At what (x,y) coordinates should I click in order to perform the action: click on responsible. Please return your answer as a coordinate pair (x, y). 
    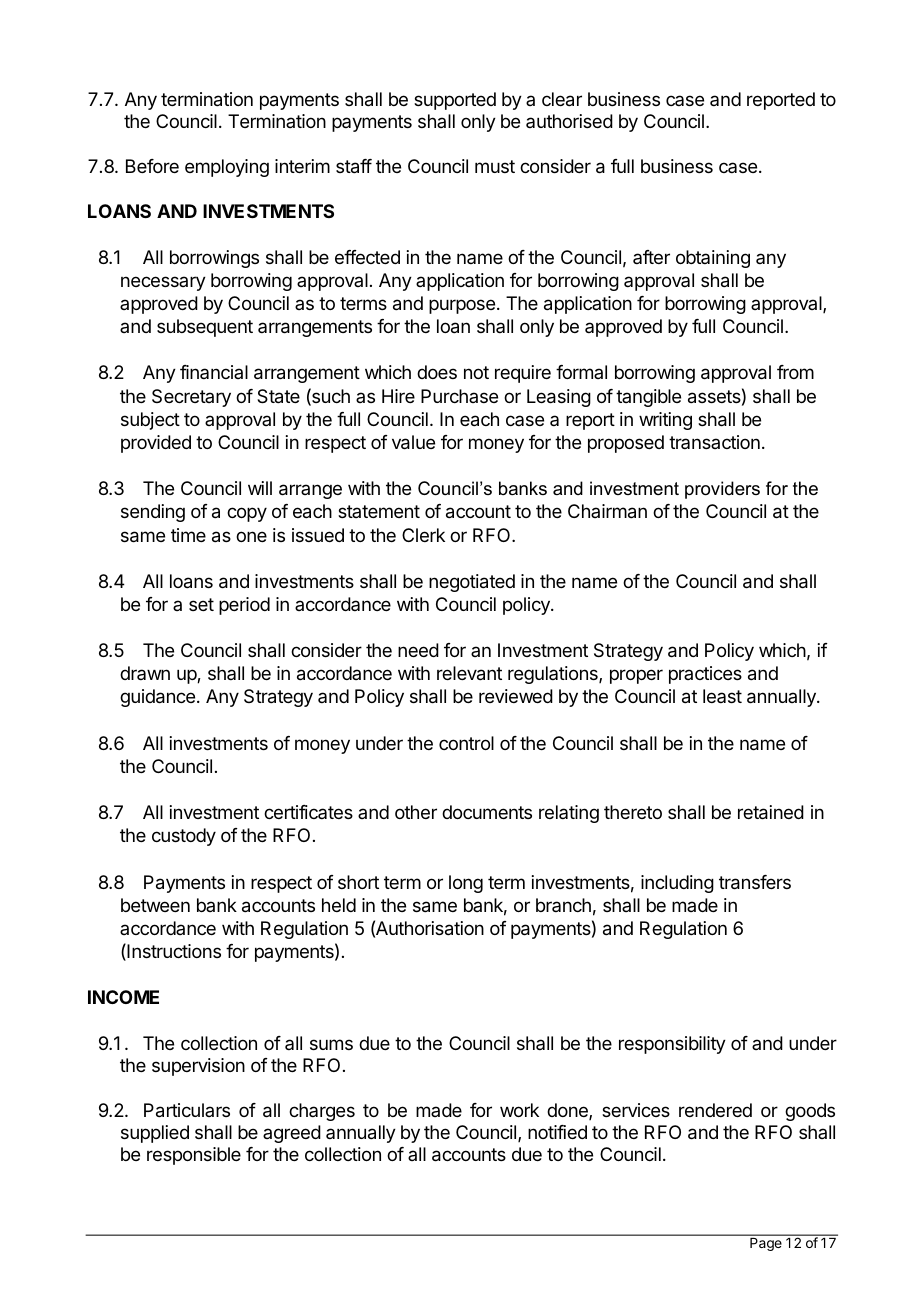
    Looking at the image, I should click on (194, 1156).
